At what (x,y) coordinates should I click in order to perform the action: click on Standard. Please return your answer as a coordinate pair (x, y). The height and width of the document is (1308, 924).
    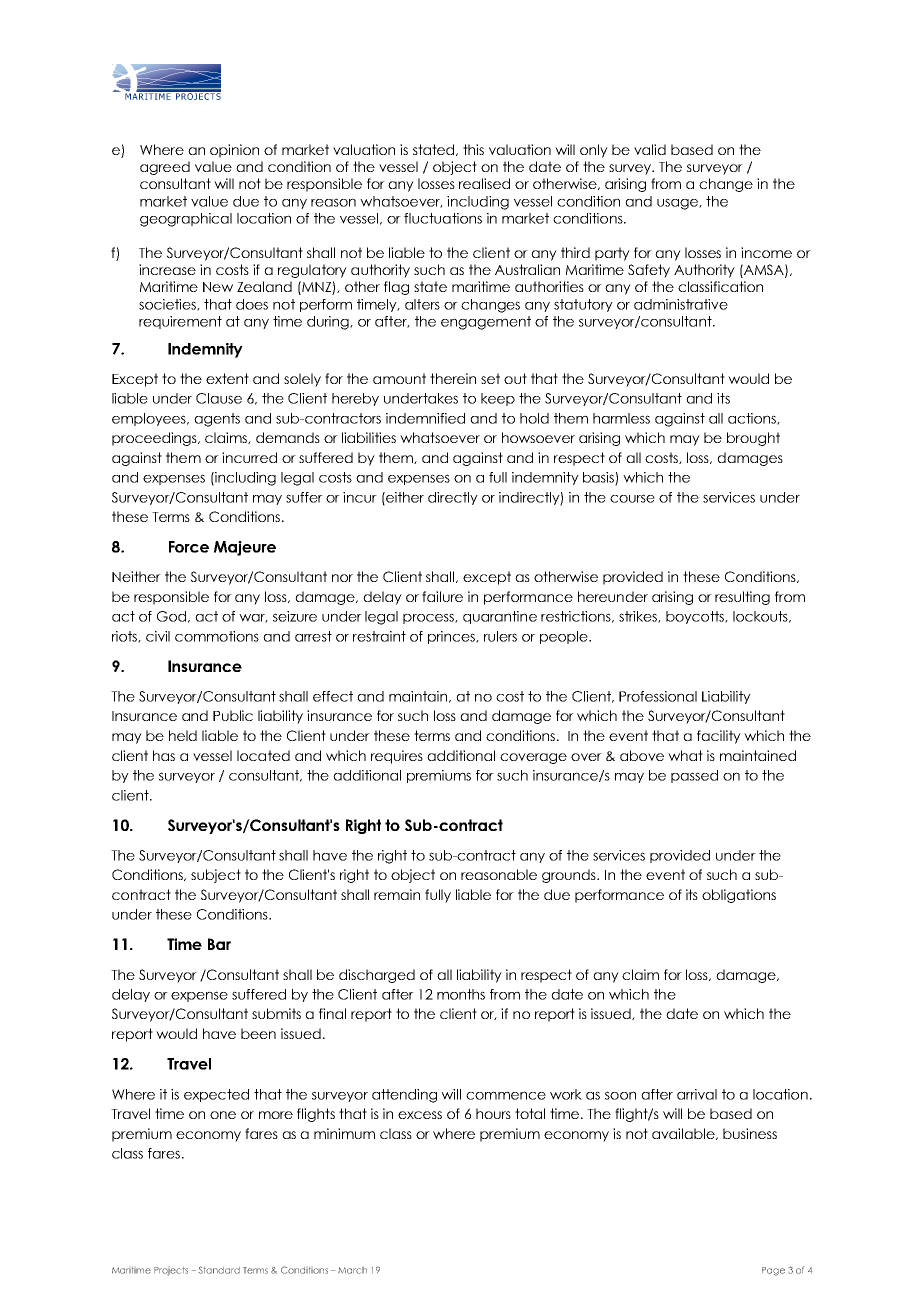
    Looking at the image, I should click on (219, 1270).
